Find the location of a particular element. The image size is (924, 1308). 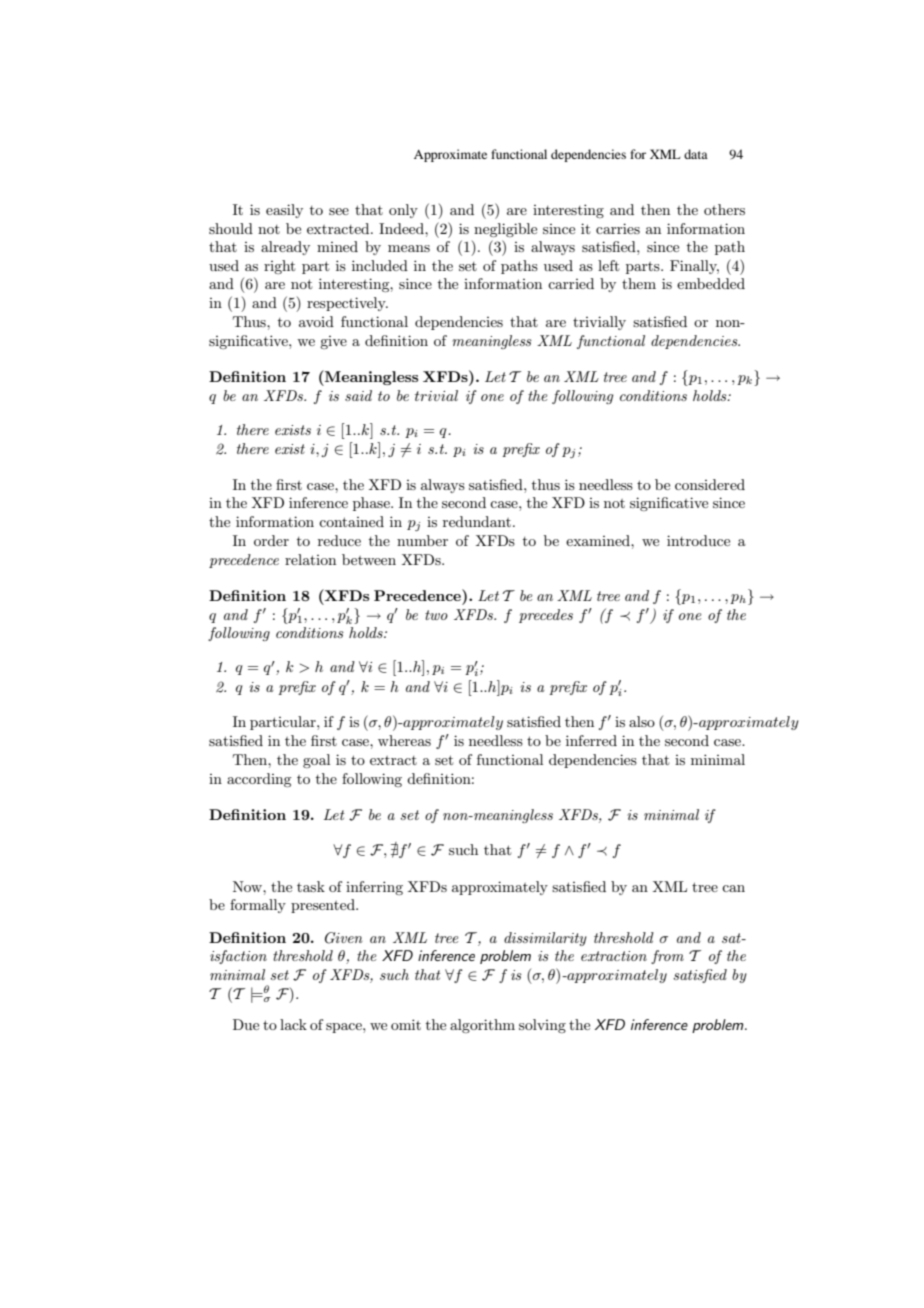

considered is located at coordinates (710, 484).
